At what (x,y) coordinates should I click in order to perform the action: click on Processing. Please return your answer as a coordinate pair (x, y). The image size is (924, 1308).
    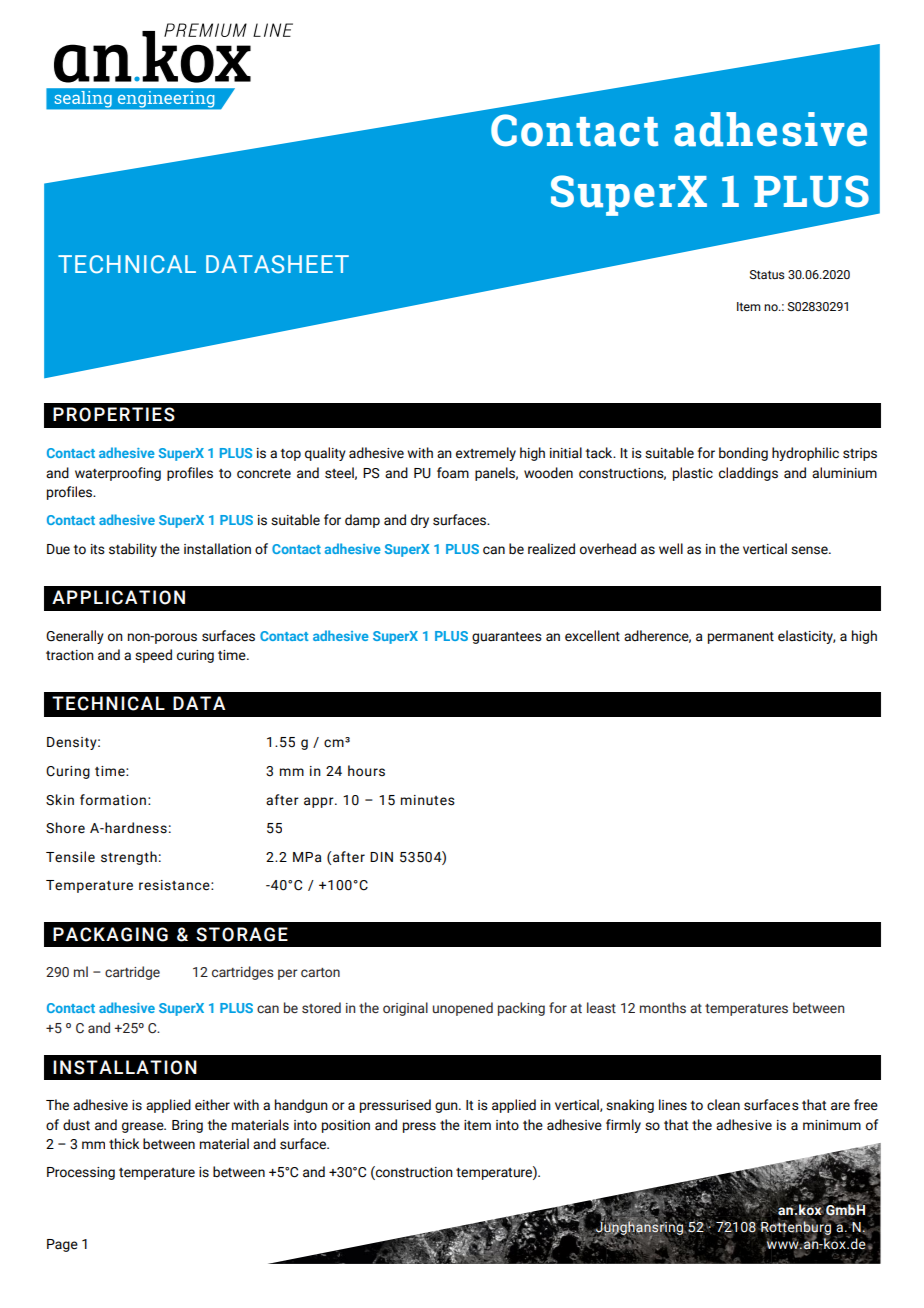
    Looking at the image, I should click on (81, 1173).
